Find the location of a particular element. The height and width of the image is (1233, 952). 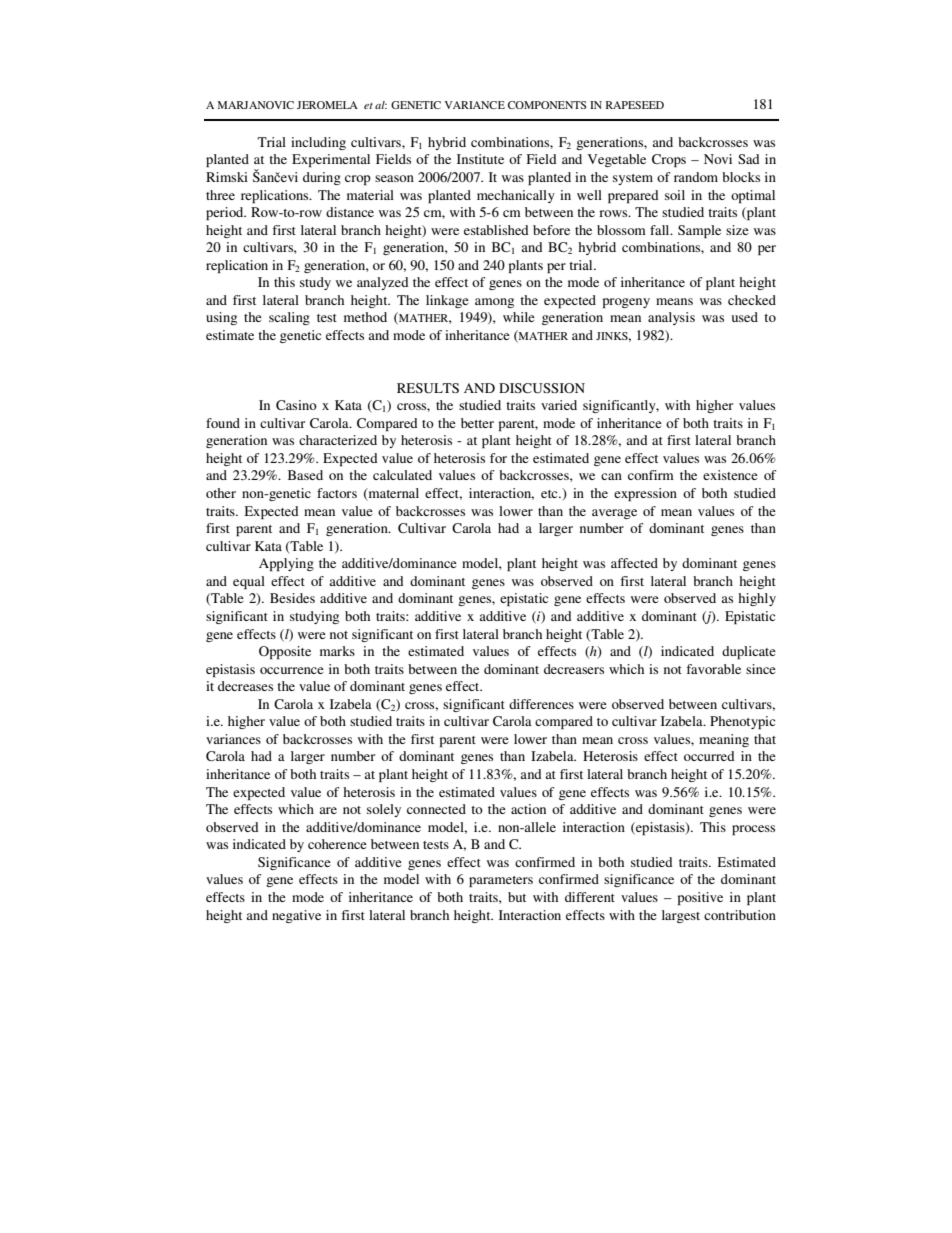

DISCUSSION is located at coordinates (542, 388).
